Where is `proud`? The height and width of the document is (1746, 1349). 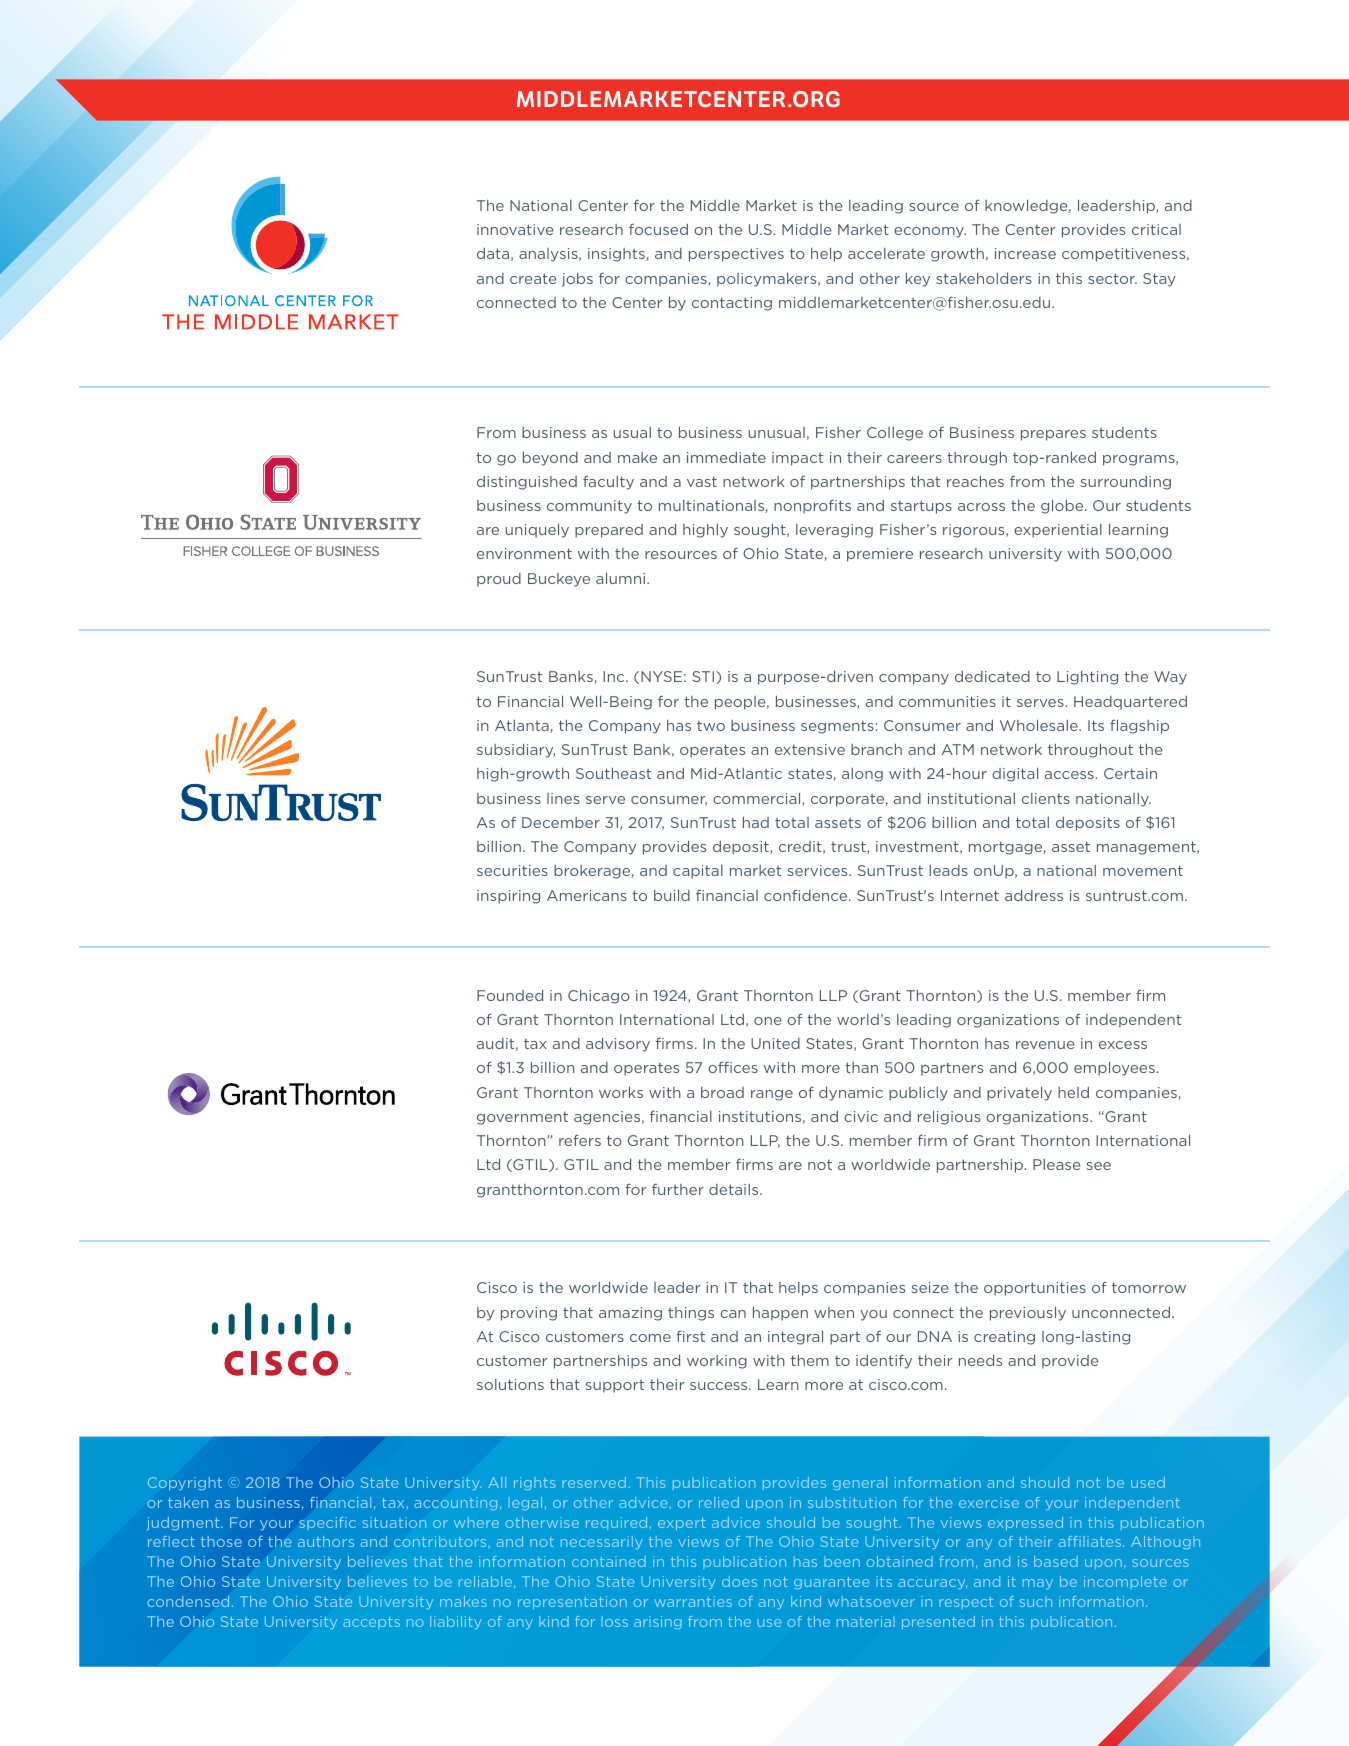 proud is located at coordinates (499, 580).
